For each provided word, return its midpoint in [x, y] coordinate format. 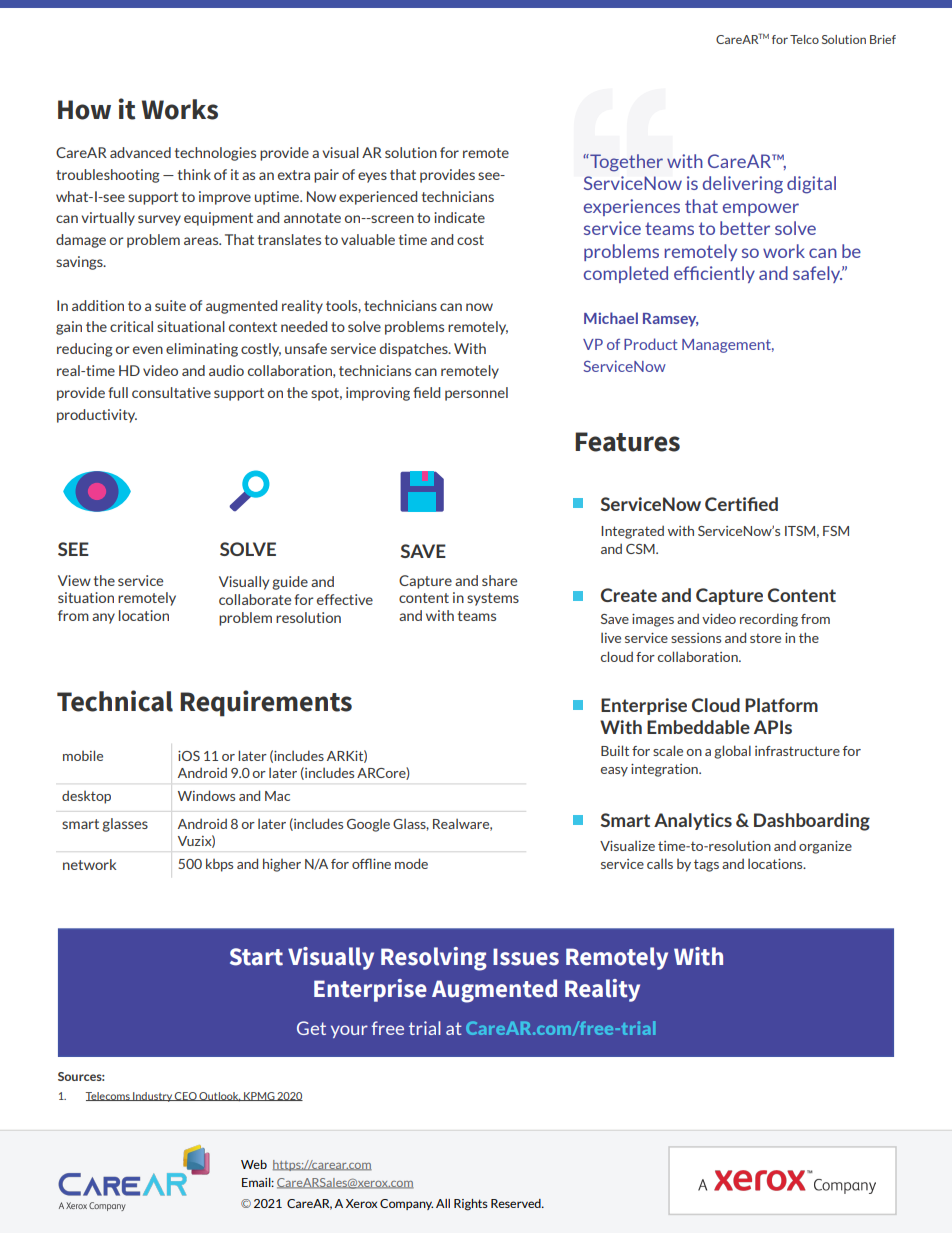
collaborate [255, 599]
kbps [219, 865]
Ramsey [671, 320]
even [148, 350]
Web [254, 1164]
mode [411, 863]
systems [493, 599]
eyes [372, 177]
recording [769, 620]
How [84, 110]
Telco [804, 39]
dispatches [415, 350]
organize [825, 847]
